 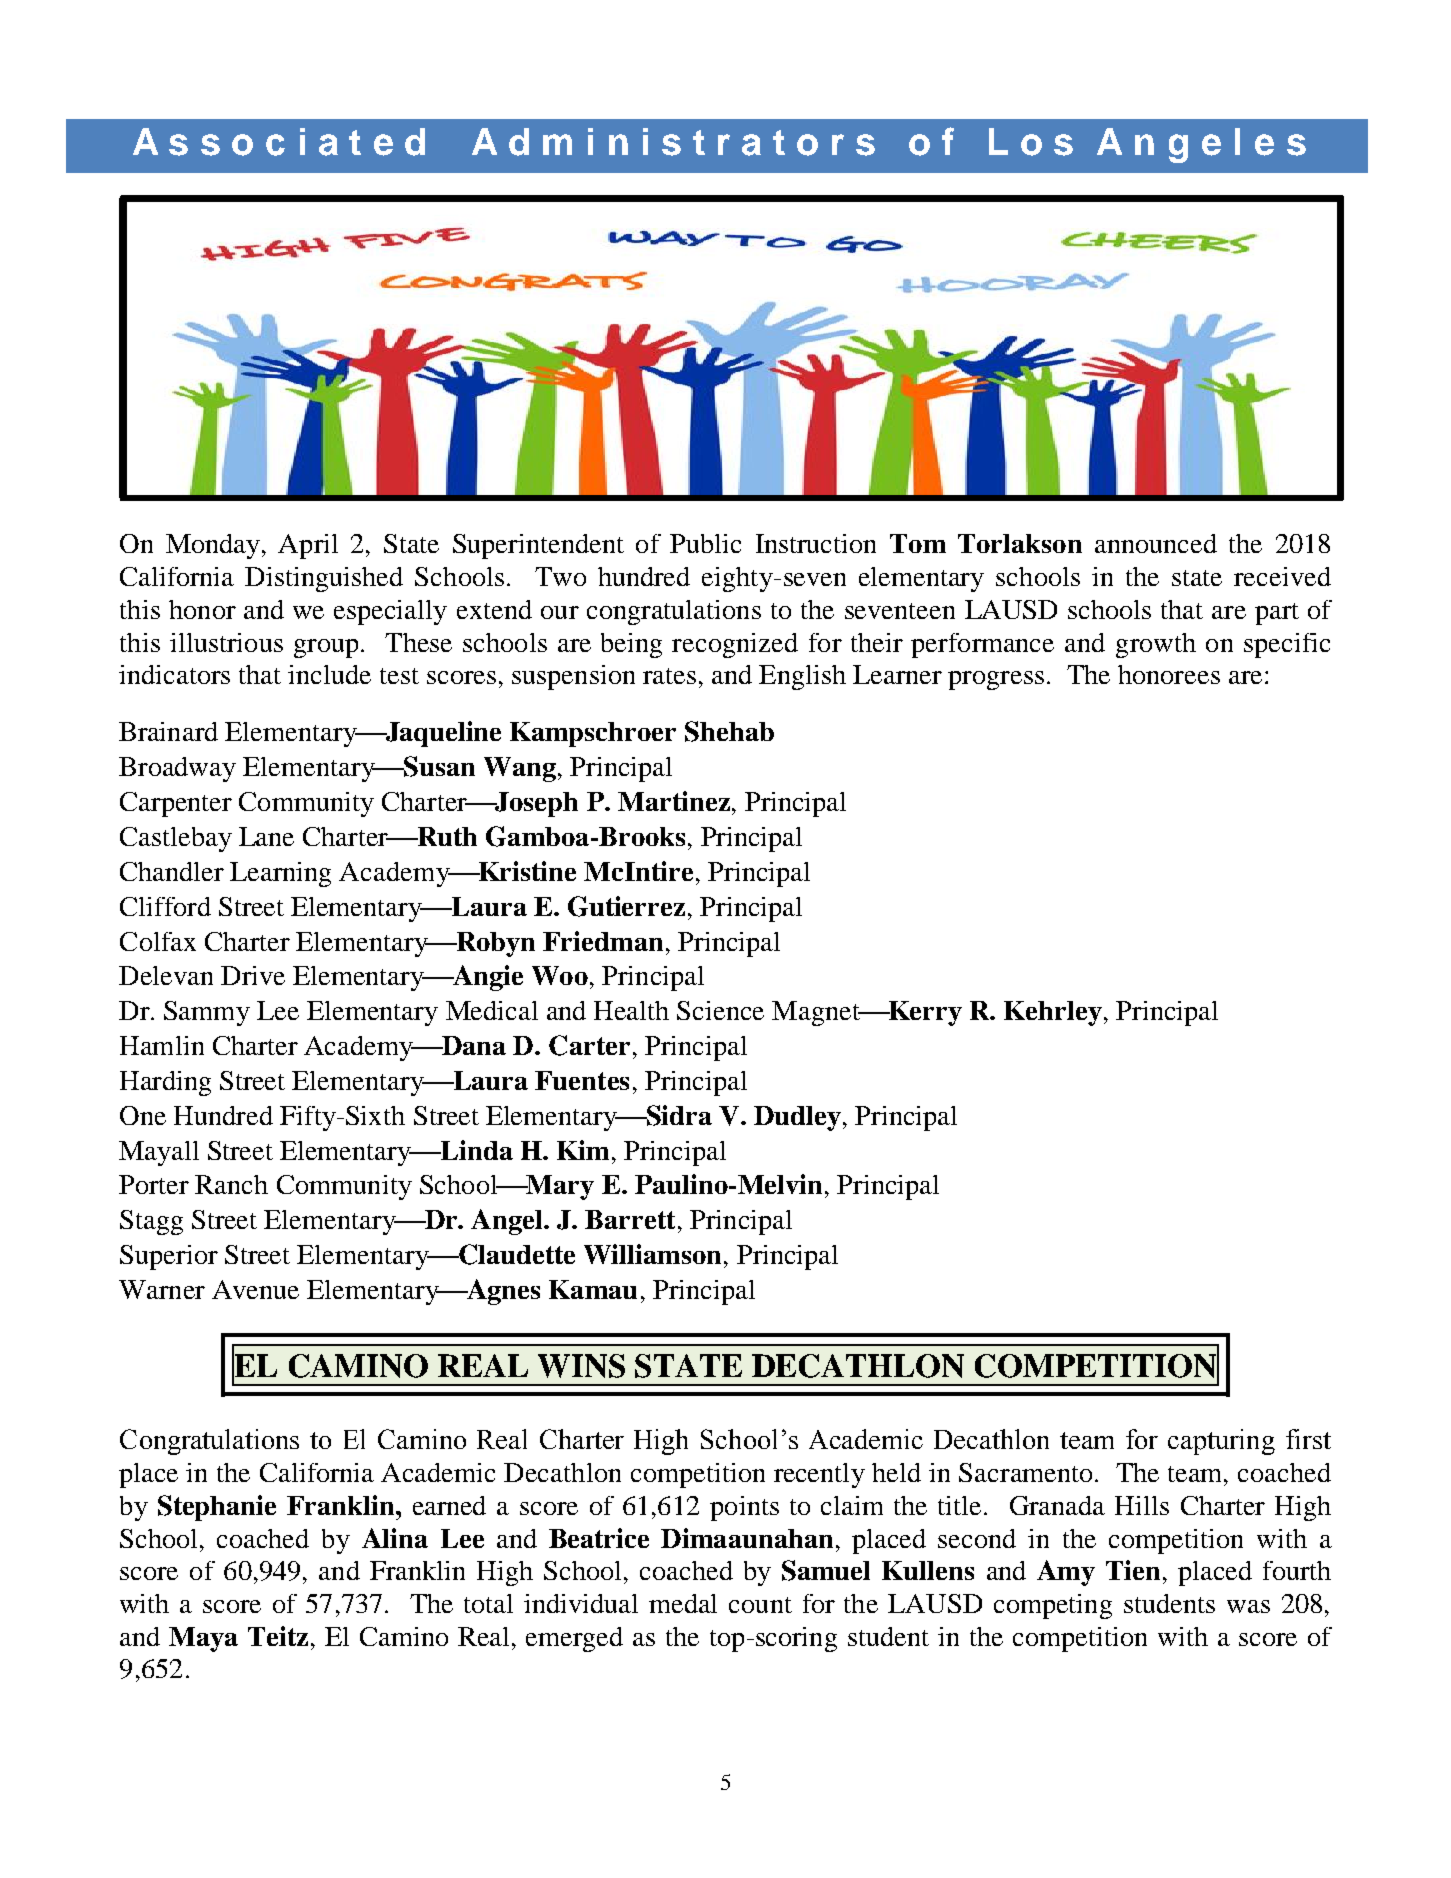 I want to click on announced, so click(x=1156, y=543).
